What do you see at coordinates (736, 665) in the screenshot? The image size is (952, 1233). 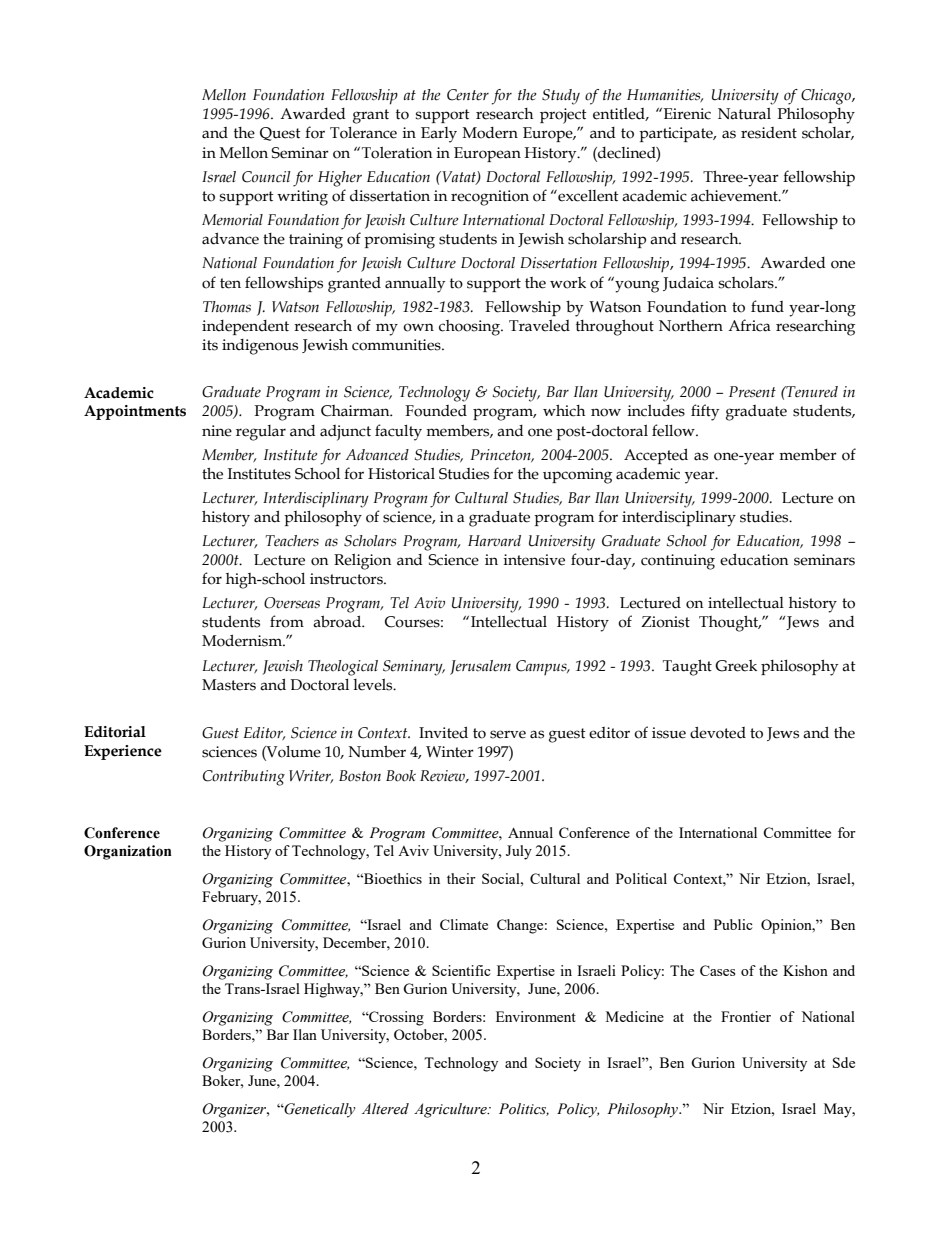 I see `Greek` at bounding box center [736, 665].
